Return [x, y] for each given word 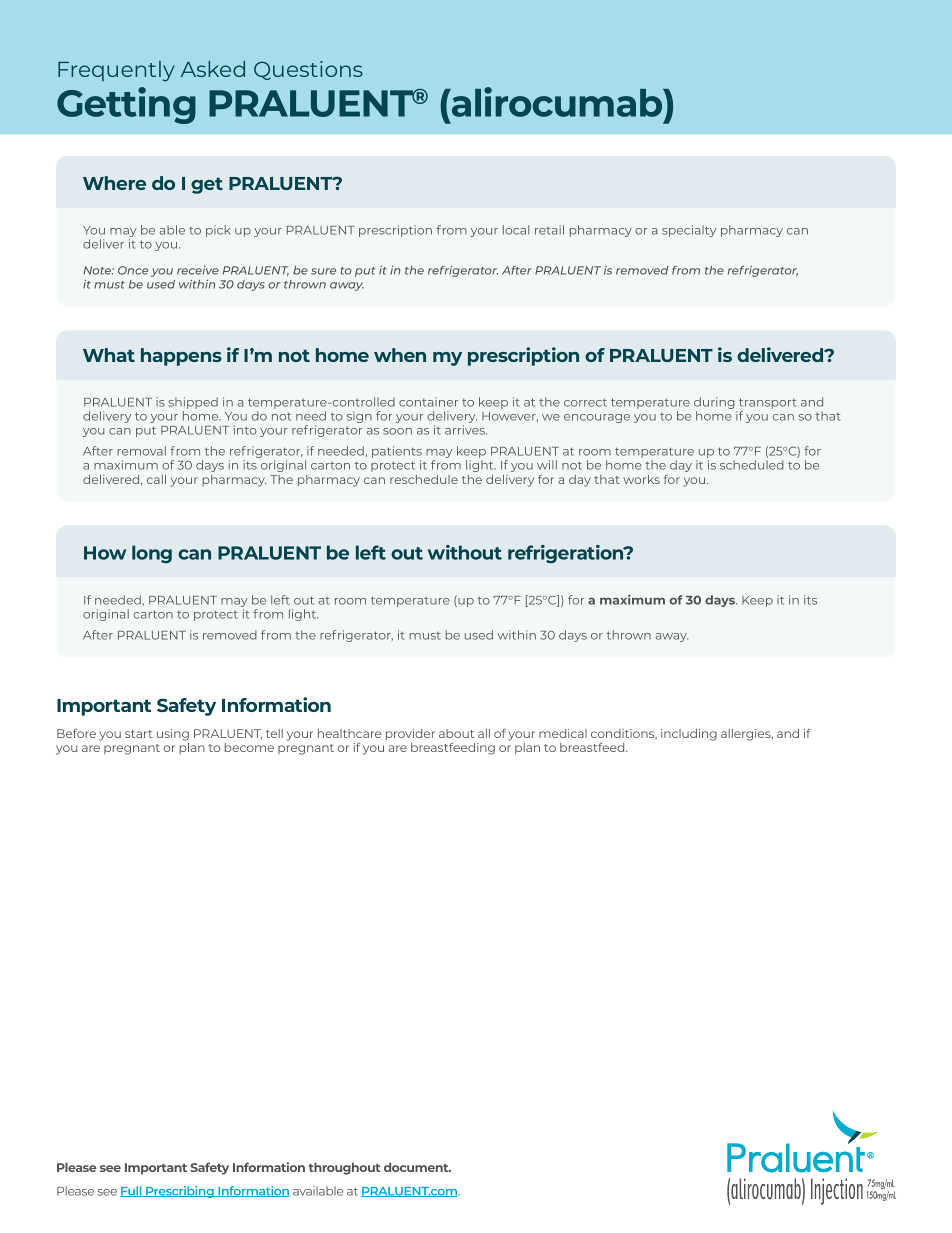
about [456, 733]
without [465, 552]
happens [181, 357]
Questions [308, 70]
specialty [689, 231]
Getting [126, 105]
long [152, 554]
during [715, 404]
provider [410, 735]
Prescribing [180, 1192]
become [249, 747]
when [400, 355]
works [641, 479]
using [173, 735]
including [689, 735]
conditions [624, 734]
